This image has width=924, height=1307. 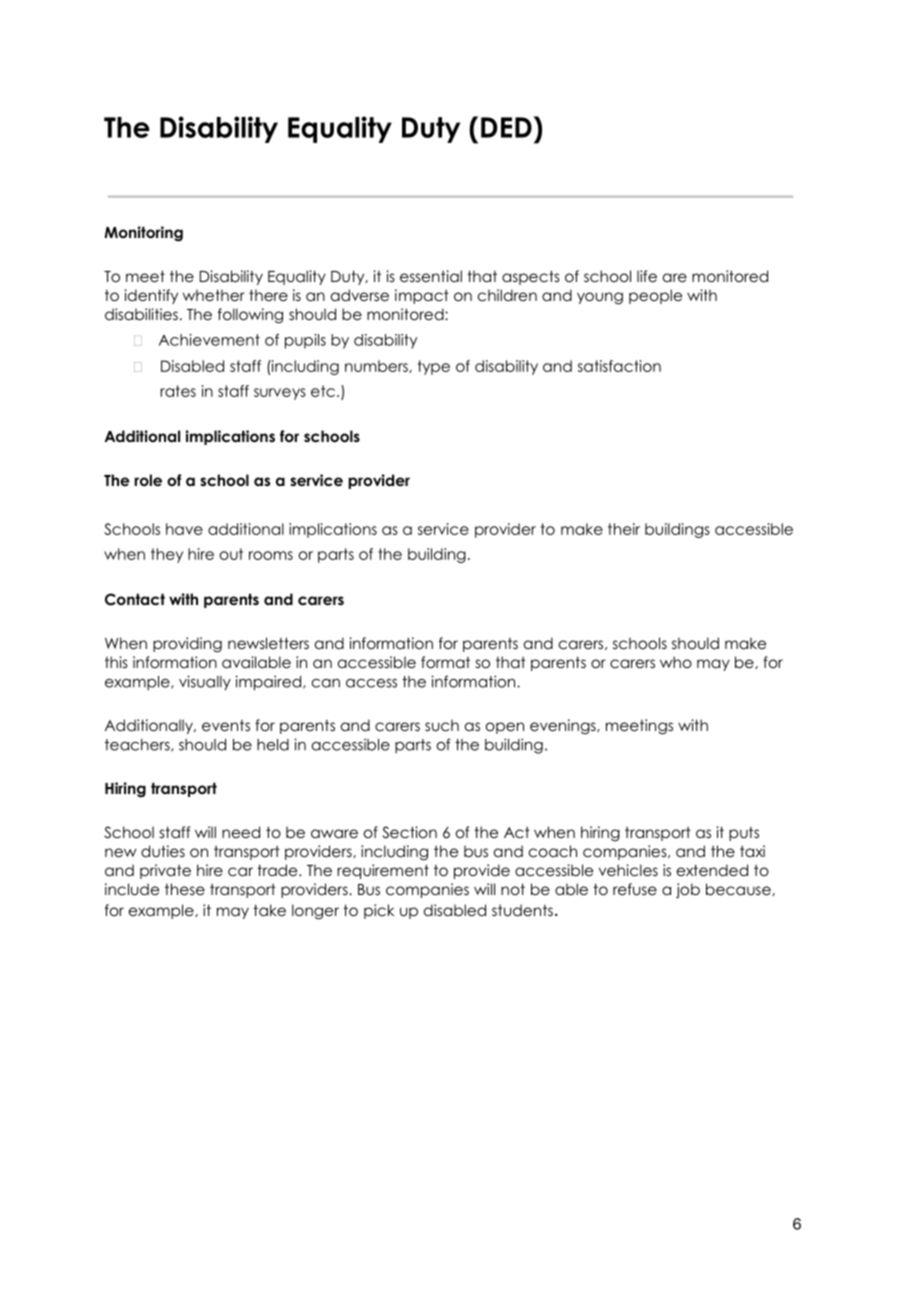 What do you see at coordinates (676, 662) in the image?
I see `who` at bounding box center [676, 662].
